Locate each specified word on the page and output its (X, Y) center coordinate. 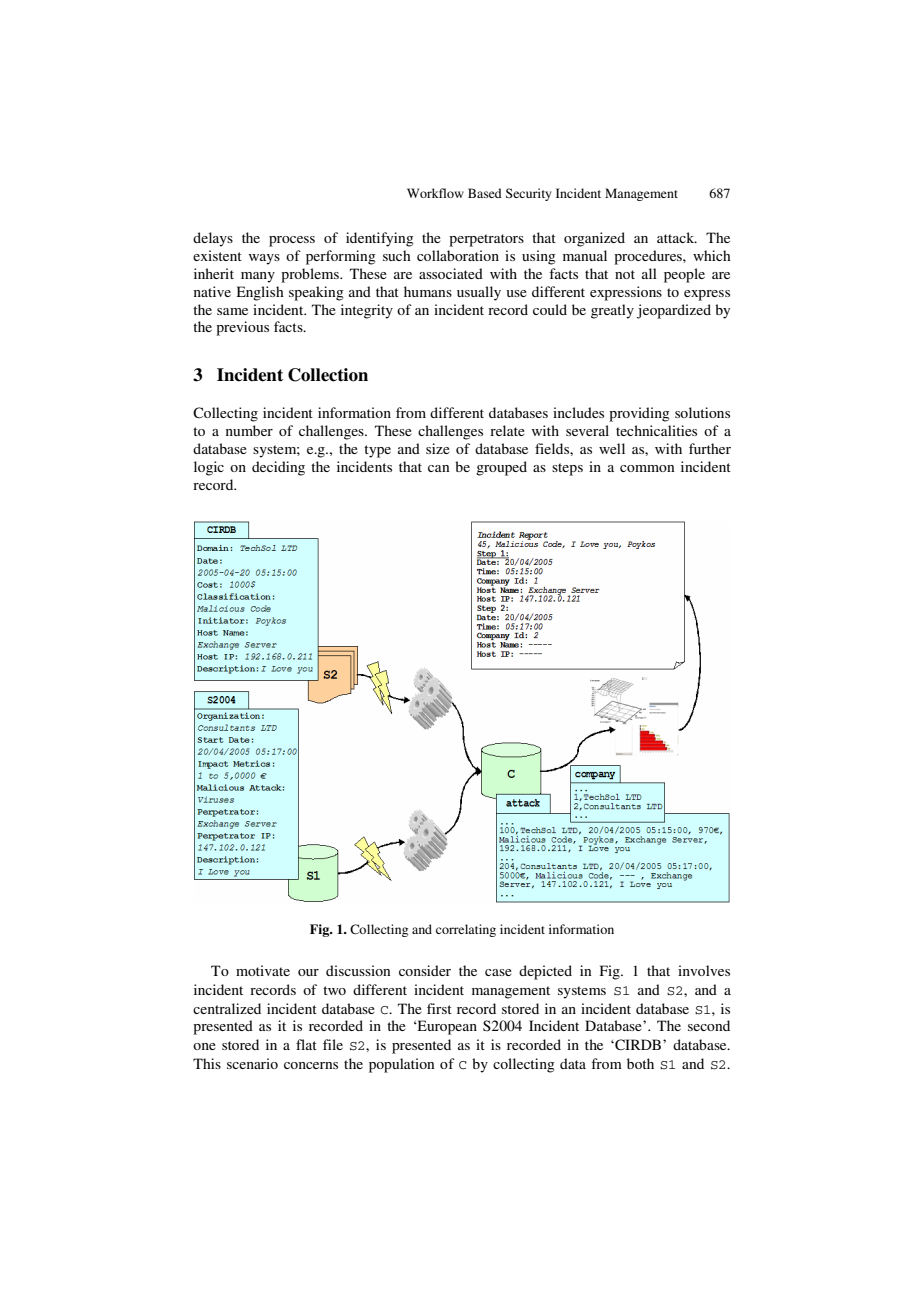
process (292, 241)
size (438, 448)
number (249, 430)
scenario (252, 1063)
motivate (263, 970)
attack (677, 237)
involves (704, 970)
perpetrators (486, 240)
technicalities (656, 430)
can (438, 468)
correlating (466, 930)
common (647, 468)
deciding (278, 468)
